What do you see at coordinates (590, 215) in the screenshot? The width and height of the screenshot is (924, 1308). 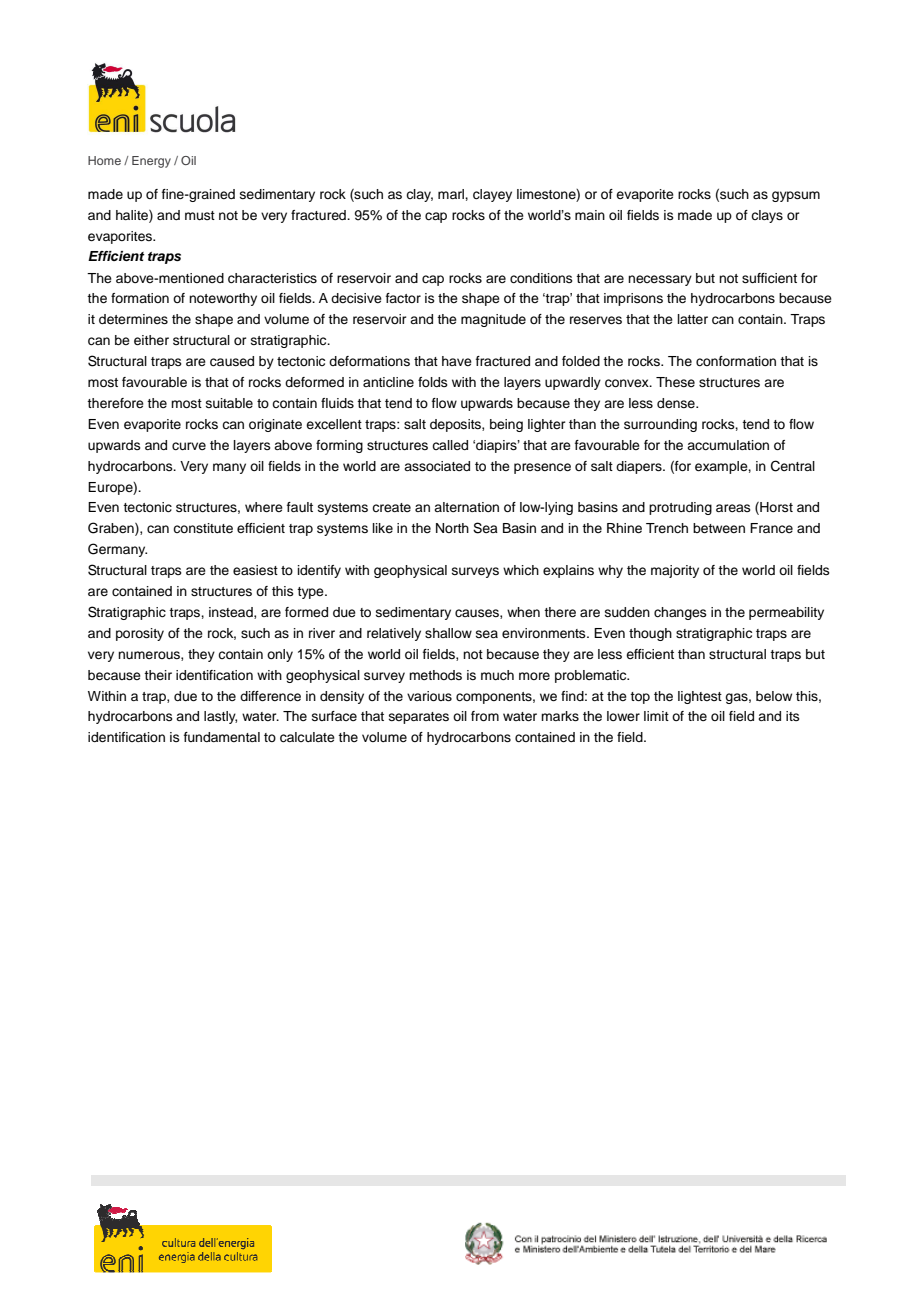 I see `main` at bounding box center [590, 215].
